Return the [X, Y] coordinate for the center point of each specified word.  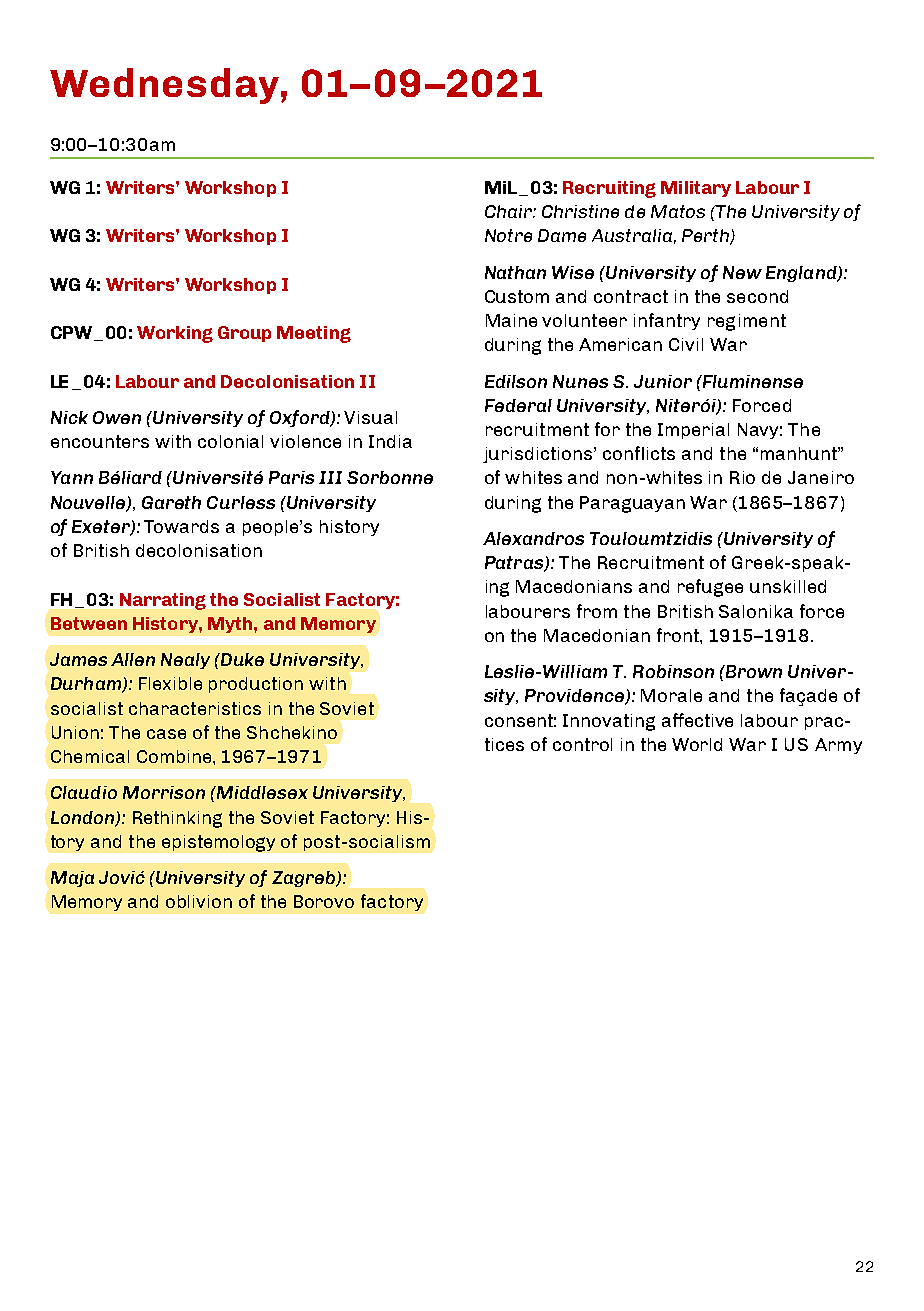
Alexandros [533, 538]
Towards [181, 526]
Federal [518, 405]
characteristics [195, 708]
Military [696, 189]
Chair [509, 211]
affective [697, 720]
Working [175, 334]
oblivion [199, 901]
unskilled [788, 586]
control [582, 744]
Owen [117, 417]
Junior [663, 381]
